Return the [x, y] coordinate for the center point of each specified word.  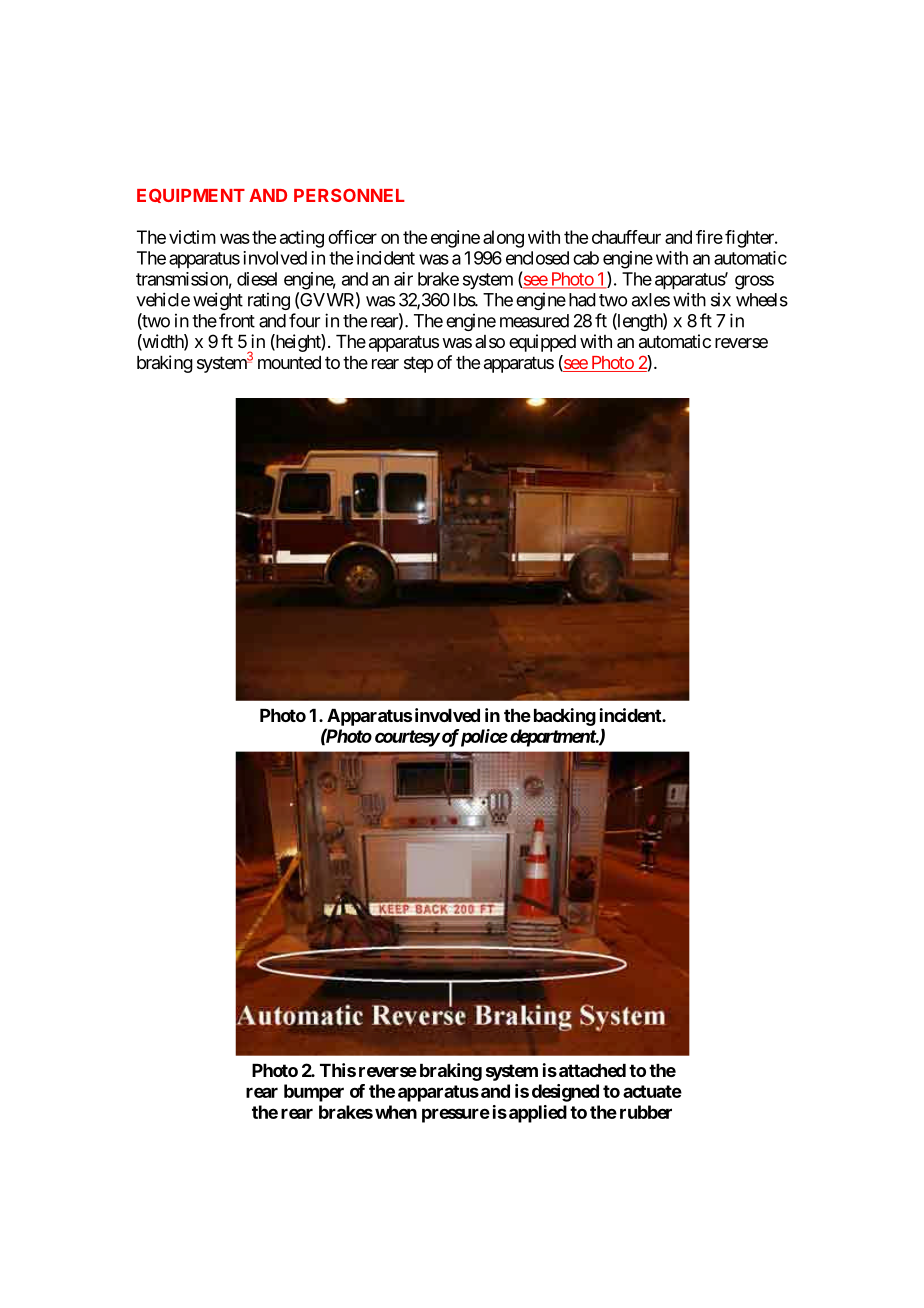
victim [192, 237]
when [396, 1112]
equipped [542, 343]
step [418, 364]
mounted [289, 362]
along [503, 239]
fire [709, 237]
